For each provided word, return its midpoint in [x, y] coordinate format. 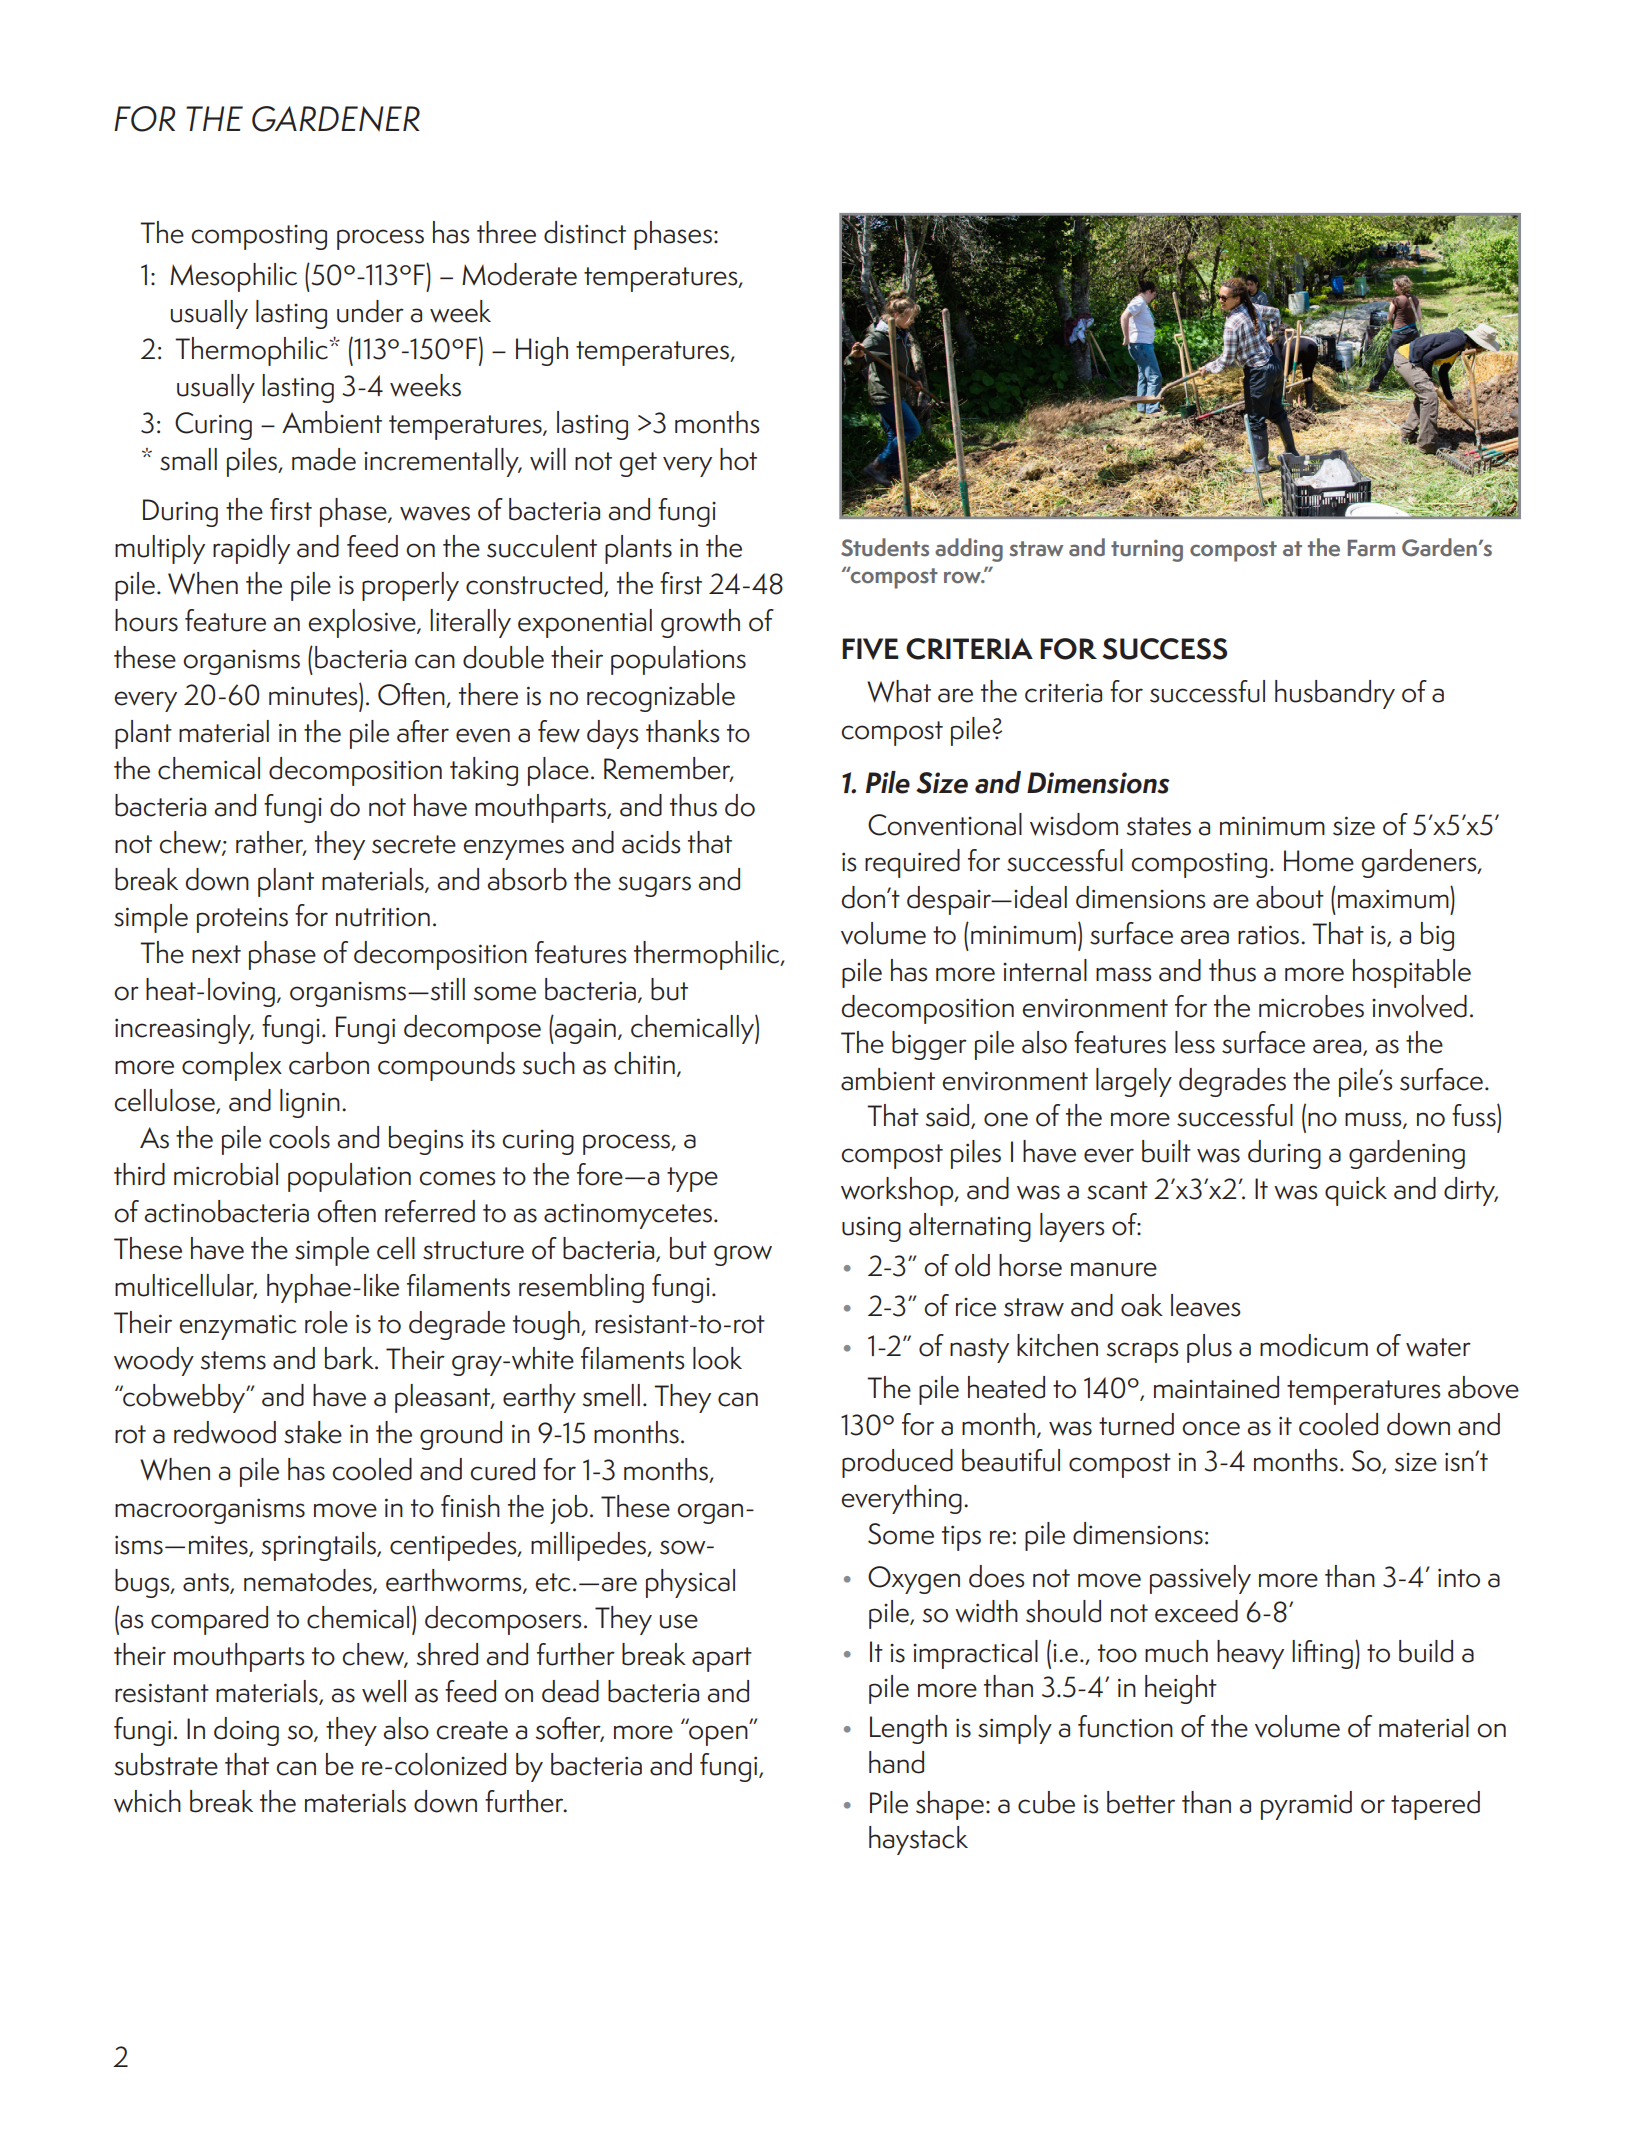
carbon [329, 1063]
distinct [585, 232]
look [717, 1358]
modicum [1314, 1345]
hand [896, 1762]
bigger [929, 1045]
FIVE [870, 649]
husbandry [1335, 694]
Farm [1371, 548]
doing [246, 1731]
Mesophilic [233, 277]
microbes [1311, 1006]
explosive [363, 623]
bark [350, 1358]
